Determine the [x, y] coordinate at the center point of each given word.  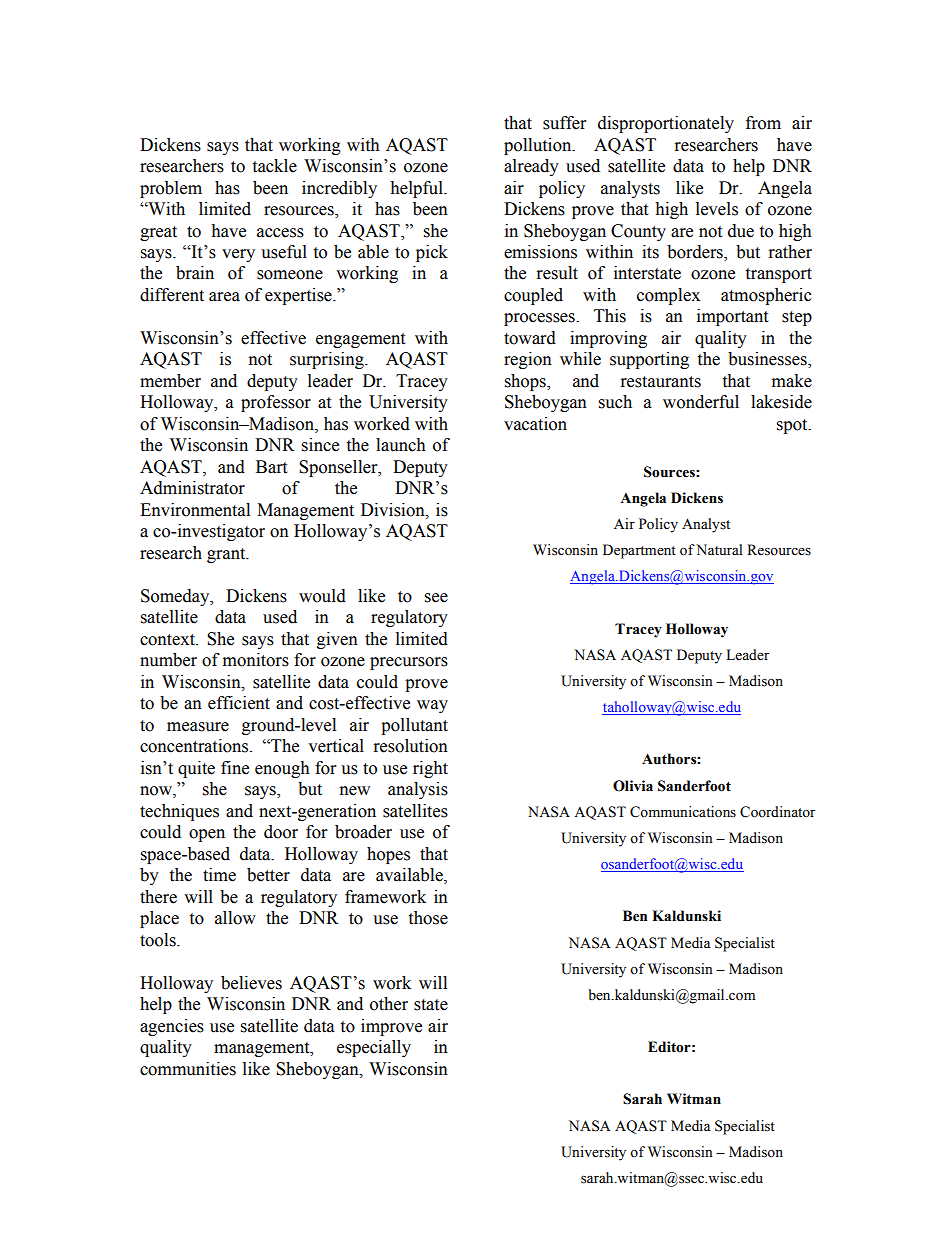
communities [188, 1069]
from [763, 123]
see [436, 598]
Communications [683, 812]
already [531, 167]
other [389, 1004]
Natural [719, 549]
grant [227, 555]
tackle [274, 166]
